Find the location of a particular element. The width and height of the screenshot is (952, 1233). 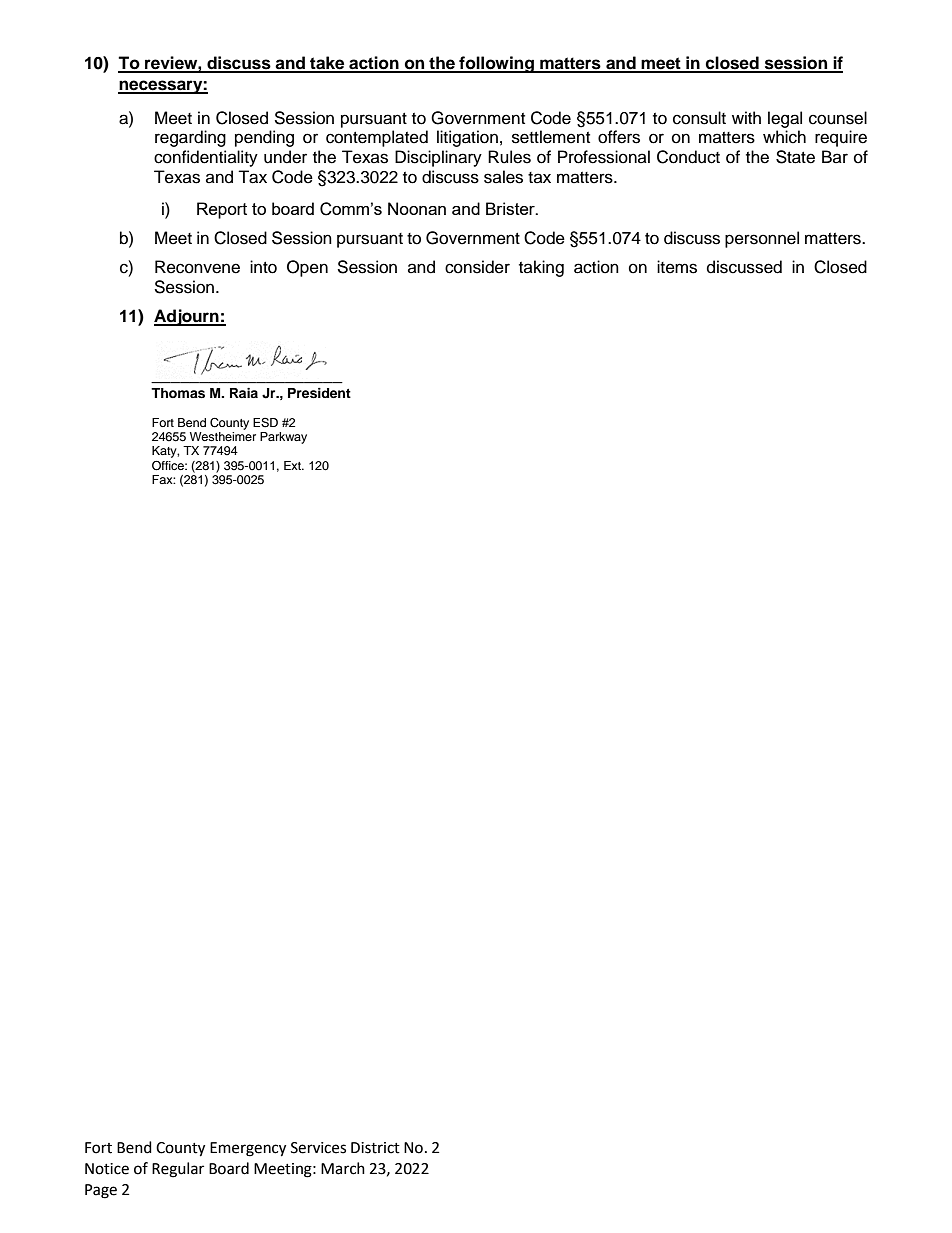

Parkway is located at coordinates (283, 438).
